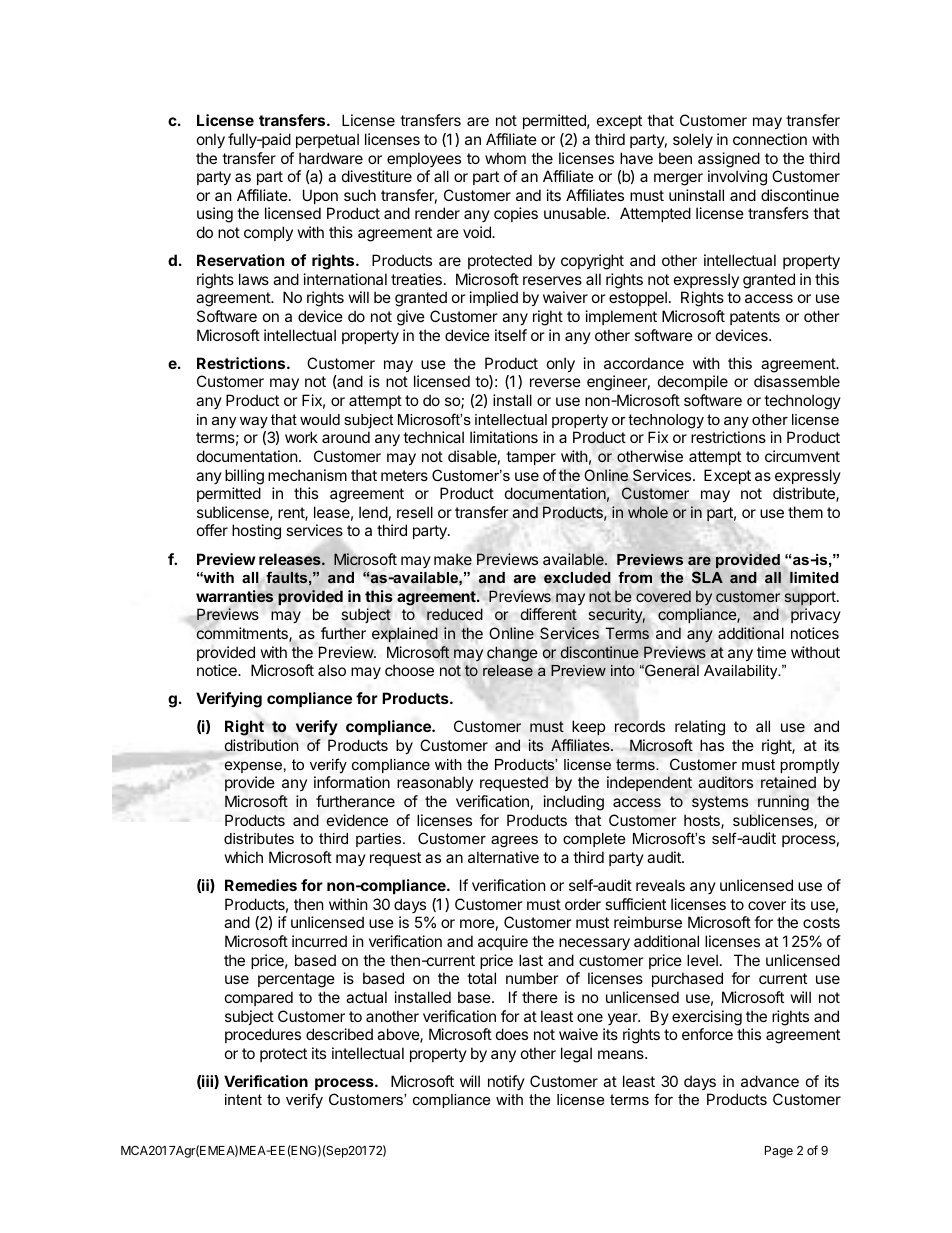 The width and height of the page is (952, 1233). I want to click on change, so click(512, 654).
